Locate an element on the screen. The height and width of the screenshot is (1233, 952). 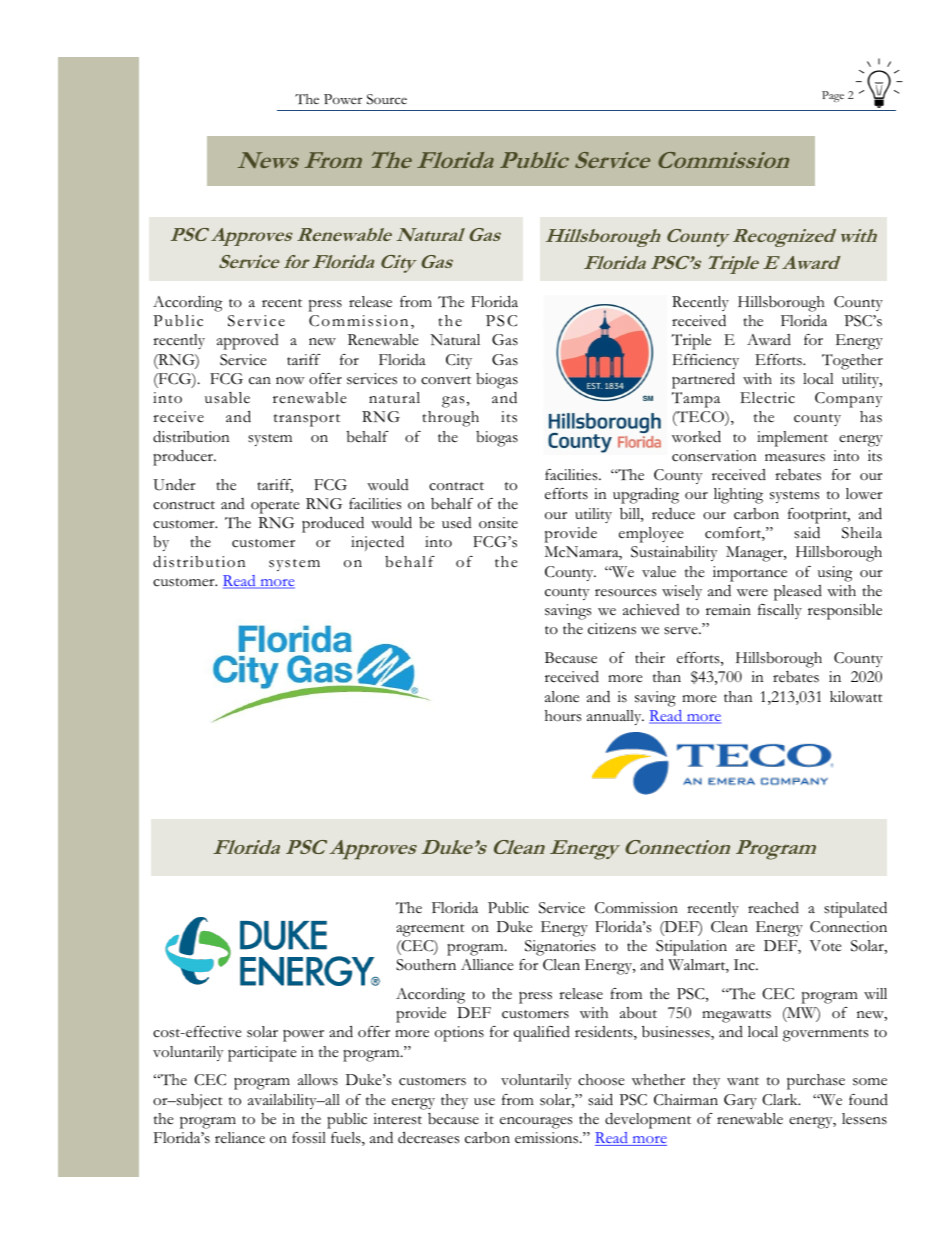
Page is located at coordinates (833, 96).
